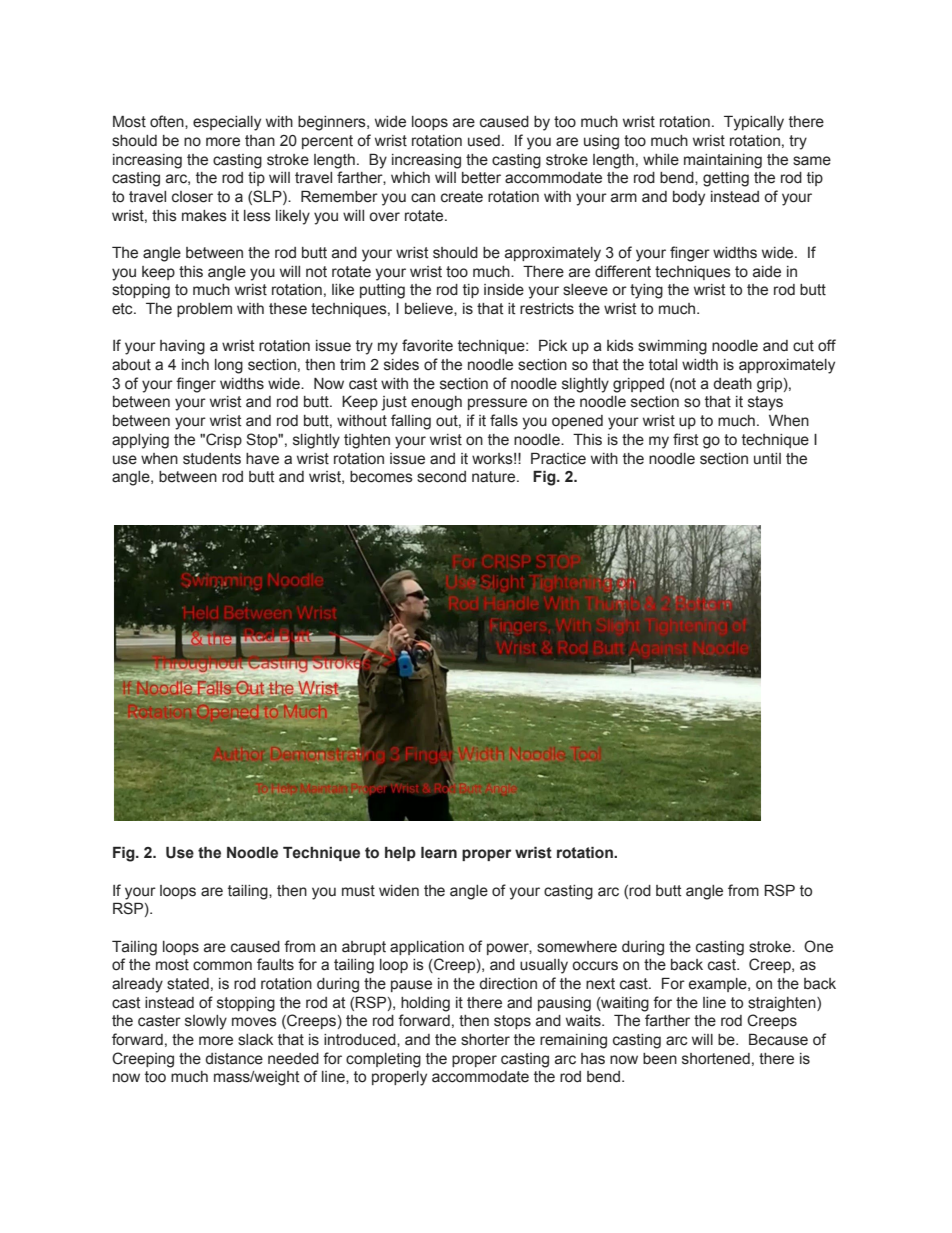  I want to click on especially, so click(227, 123).
